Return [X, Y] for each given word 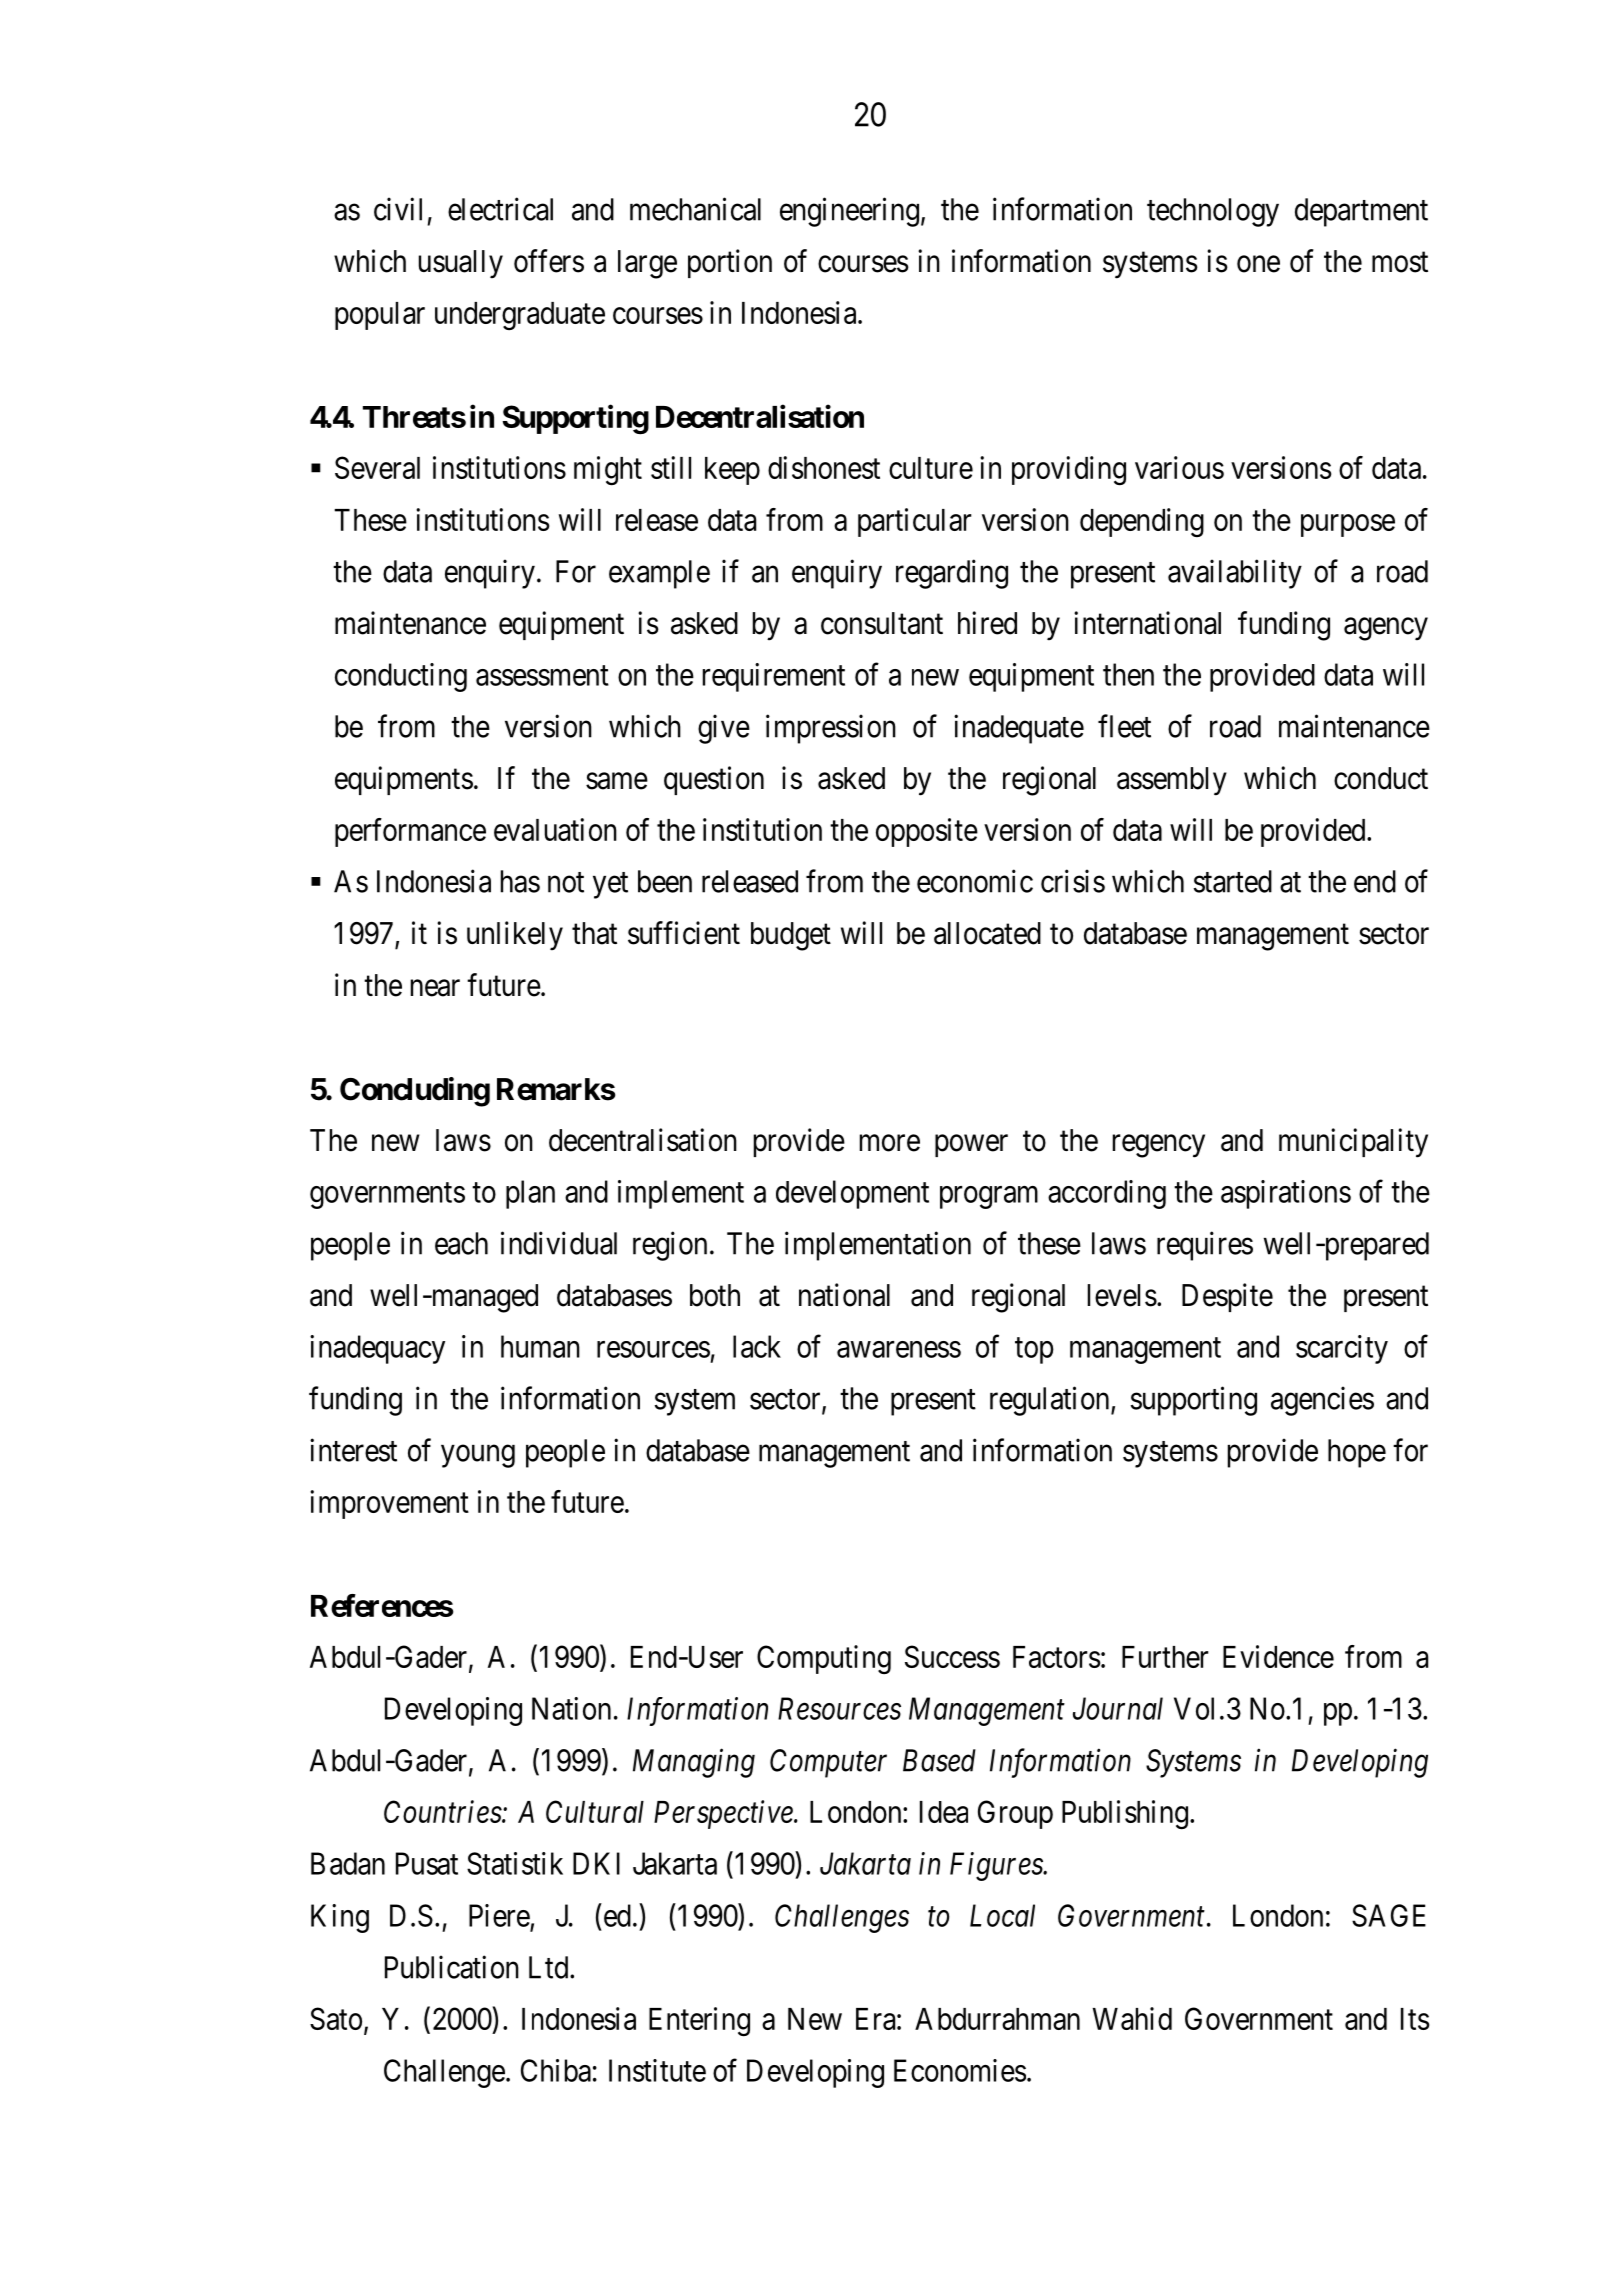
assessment [542, 676]
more [890, 1143]
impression [831, 729]
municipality [1353, 1143]
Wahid [1132, 2018]
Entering [699, 2022]
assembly [1172, 781]
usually [461, 264]
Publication [452, 1967]
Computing [824, 1659]
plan [530, 1194]
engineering [849, 212]
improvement [389, 1504]
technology [1213, 212]
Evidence [1278, 1656]
